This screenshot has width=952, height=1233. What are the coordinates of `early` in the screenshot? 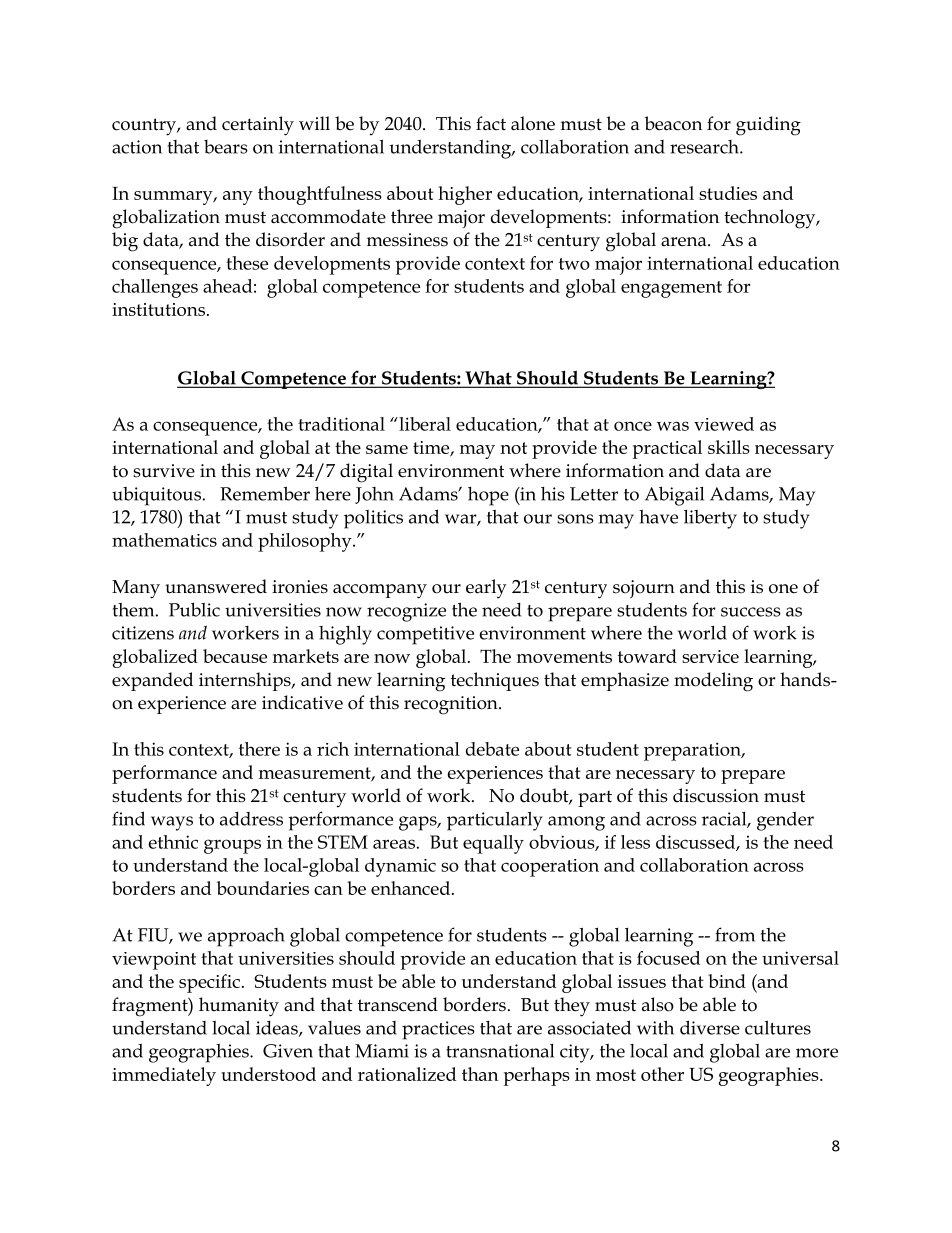 It's located at (486, 589).
